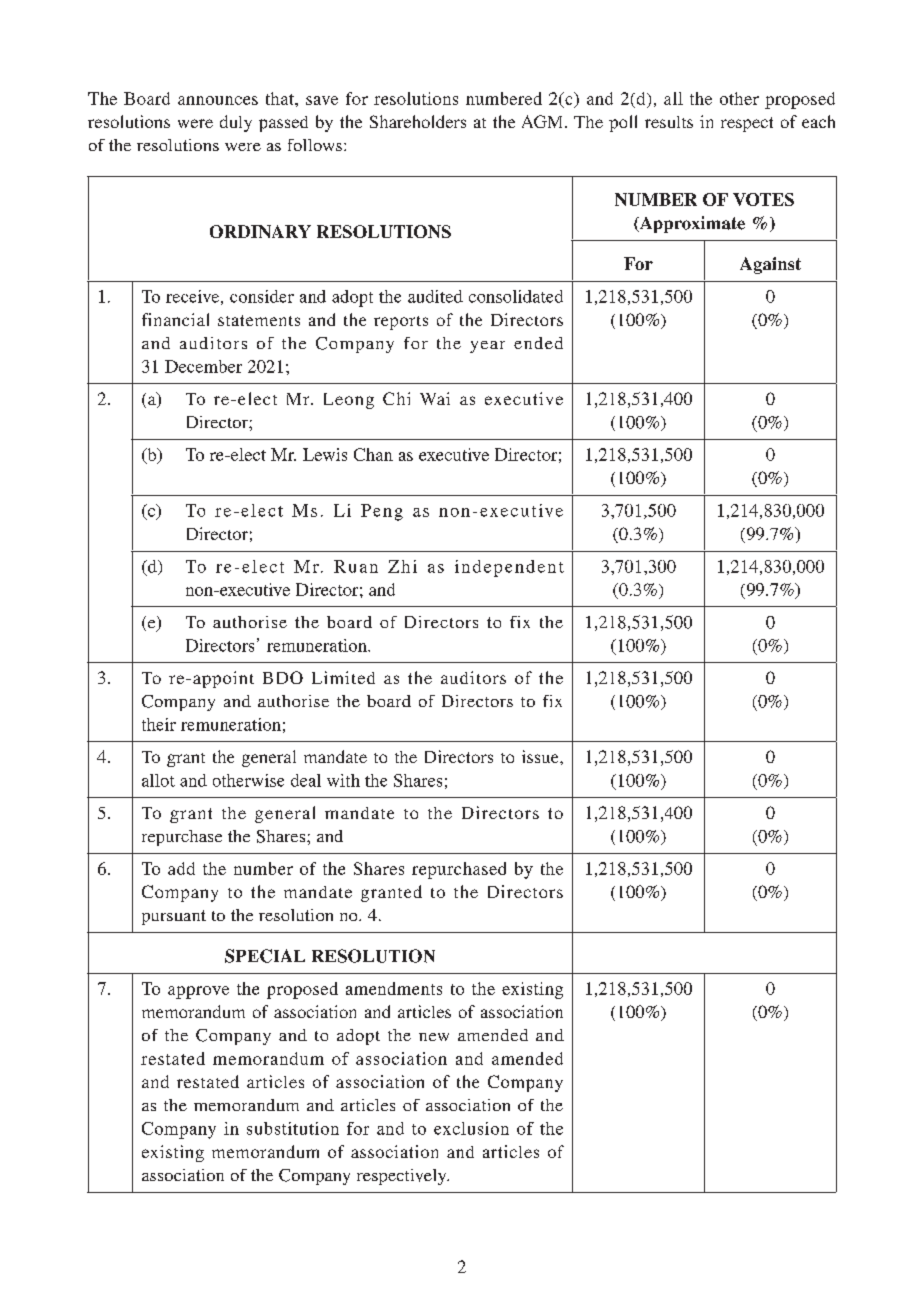 The height and width of the page is (1308, 924). What do you see at coordinates (544, 121) in the page?
I see `AGM` at bounding box center [544, 121].
